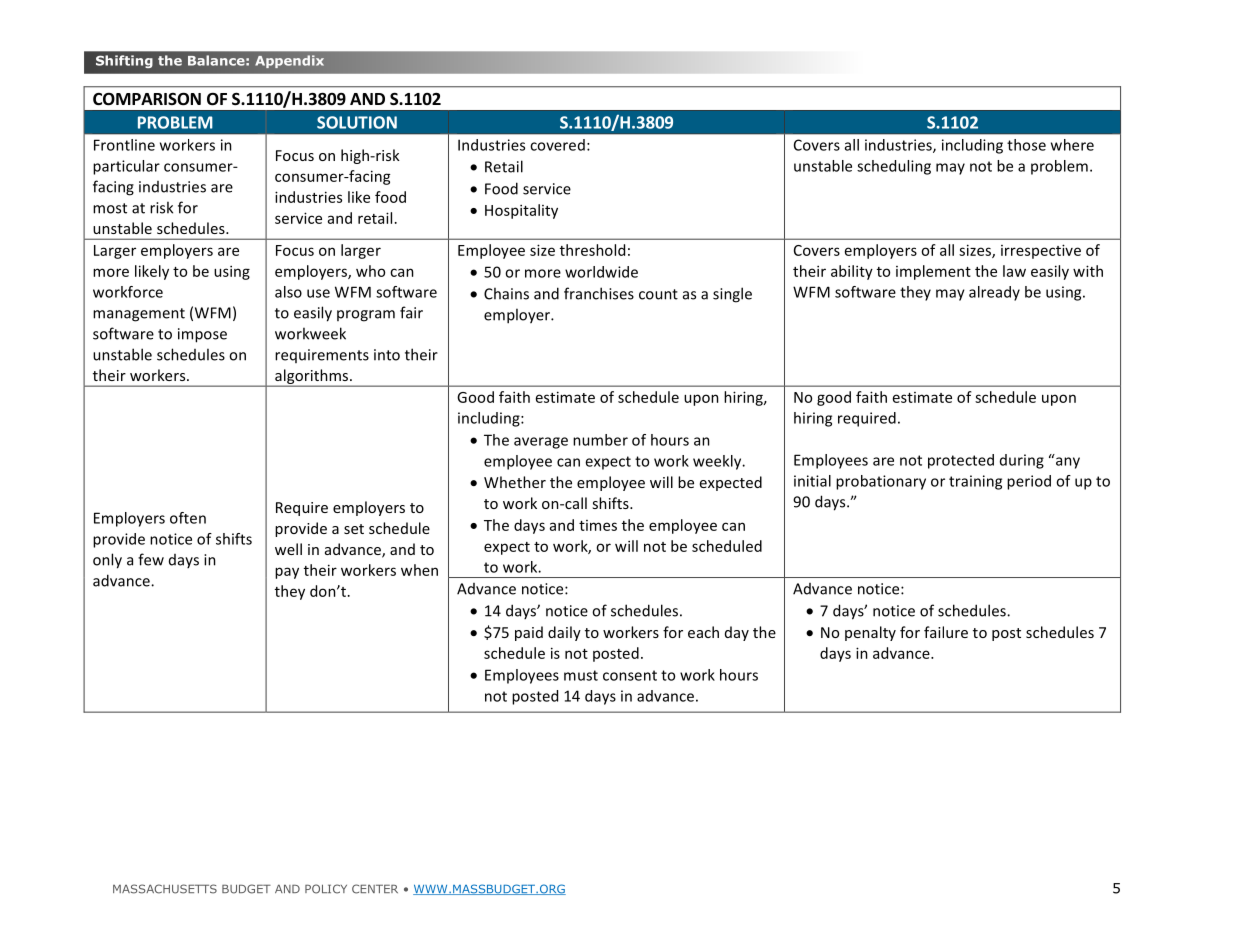 The height and width of the page is (952, 1233). Describe the element at coordinates (1026, 145) in the page. I see `those` at that location.
